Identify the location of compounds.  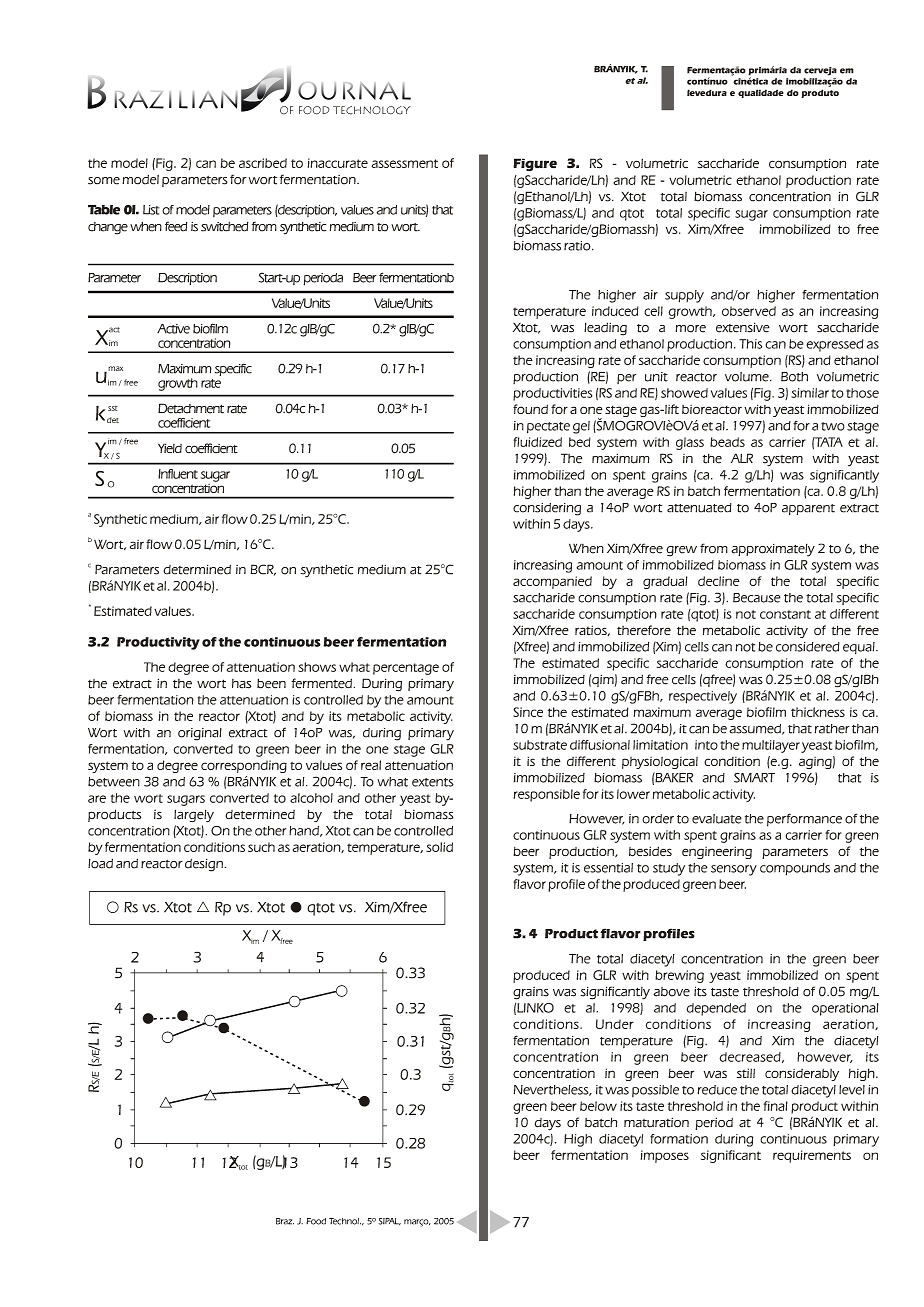
(795, 869).
